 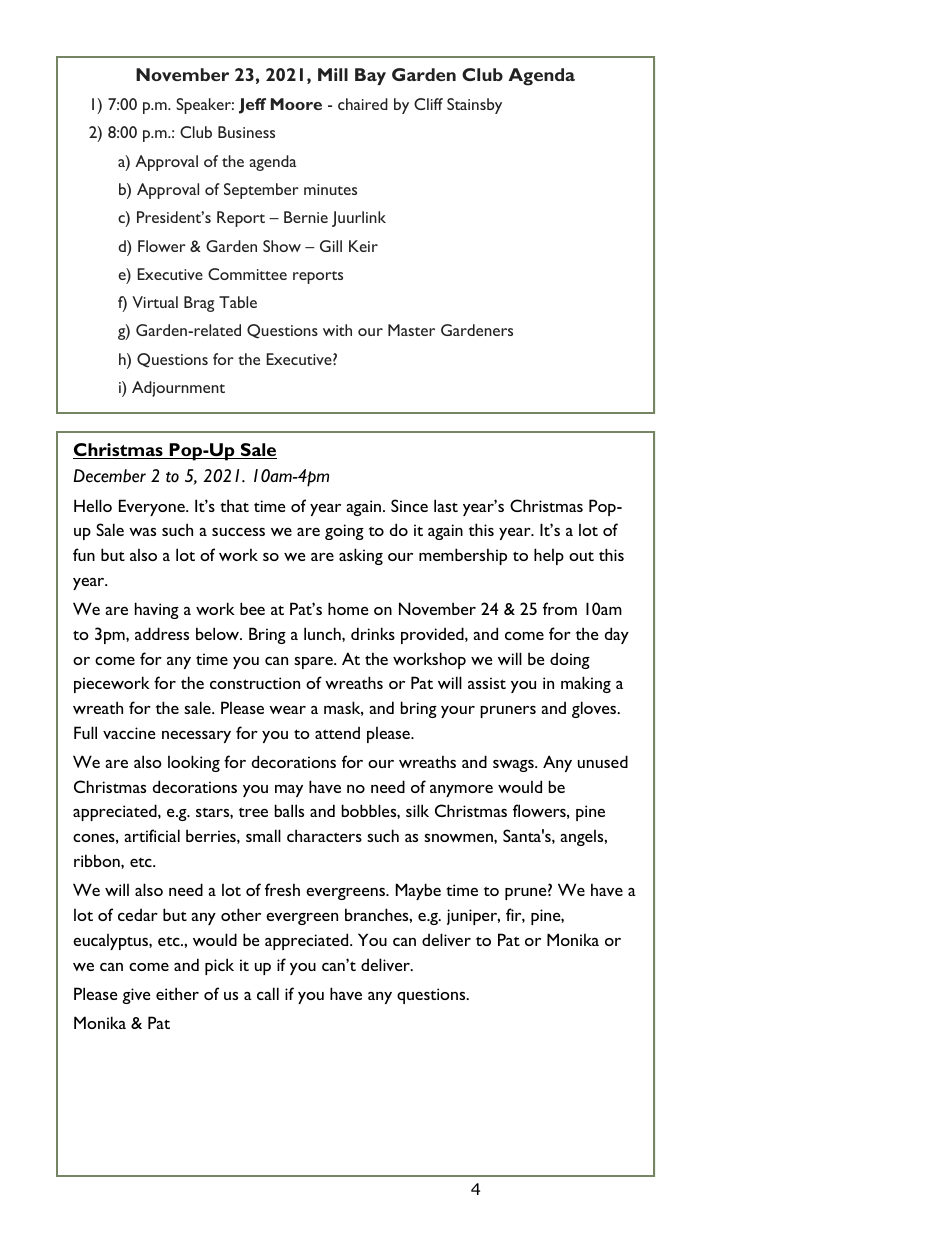 I want to click on unused, so click(x=603, y=761).
